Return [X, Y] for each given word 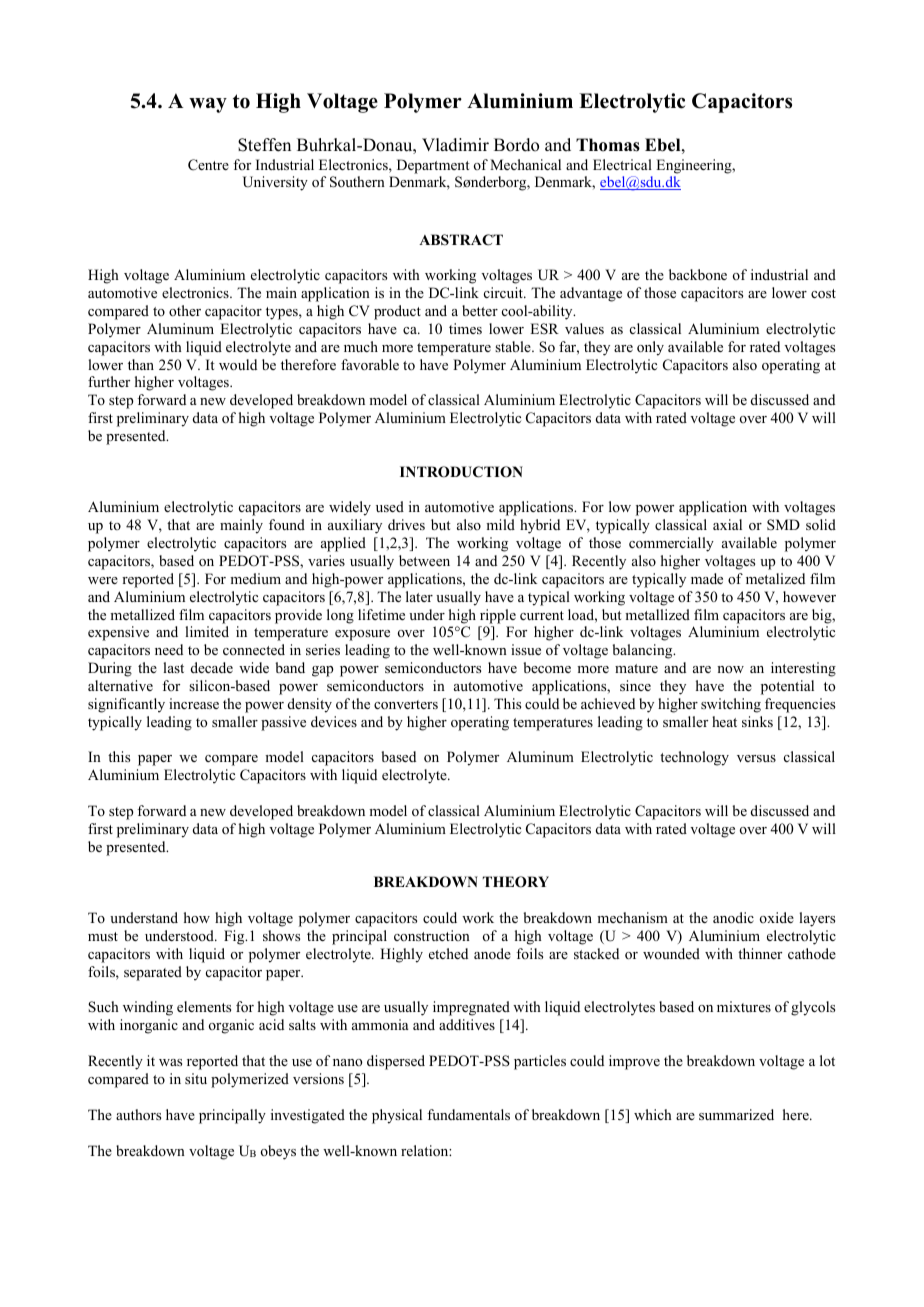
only [650, 348]
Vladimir [455, 145]
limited [207, 631]
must [103, 936]
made [707, 578]
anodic [733, 917]
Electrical [622, 164]
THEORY [516, 882]
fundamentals [468, 1114]
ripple [498, 616]
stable [514, 346]
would [238, 364]
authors [138, 1114]
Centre [208, 165]
